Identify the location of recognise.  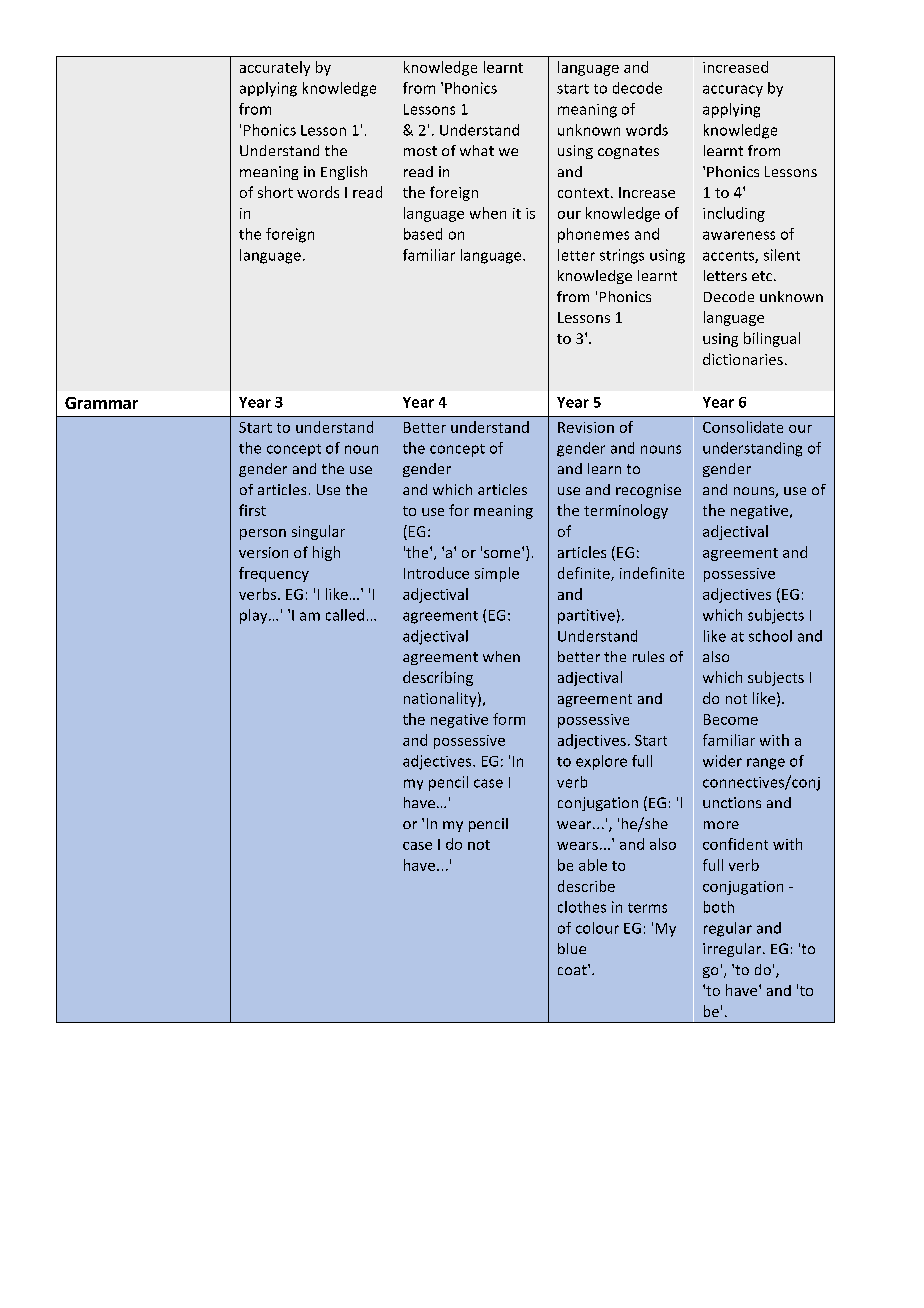
(648, 491).
